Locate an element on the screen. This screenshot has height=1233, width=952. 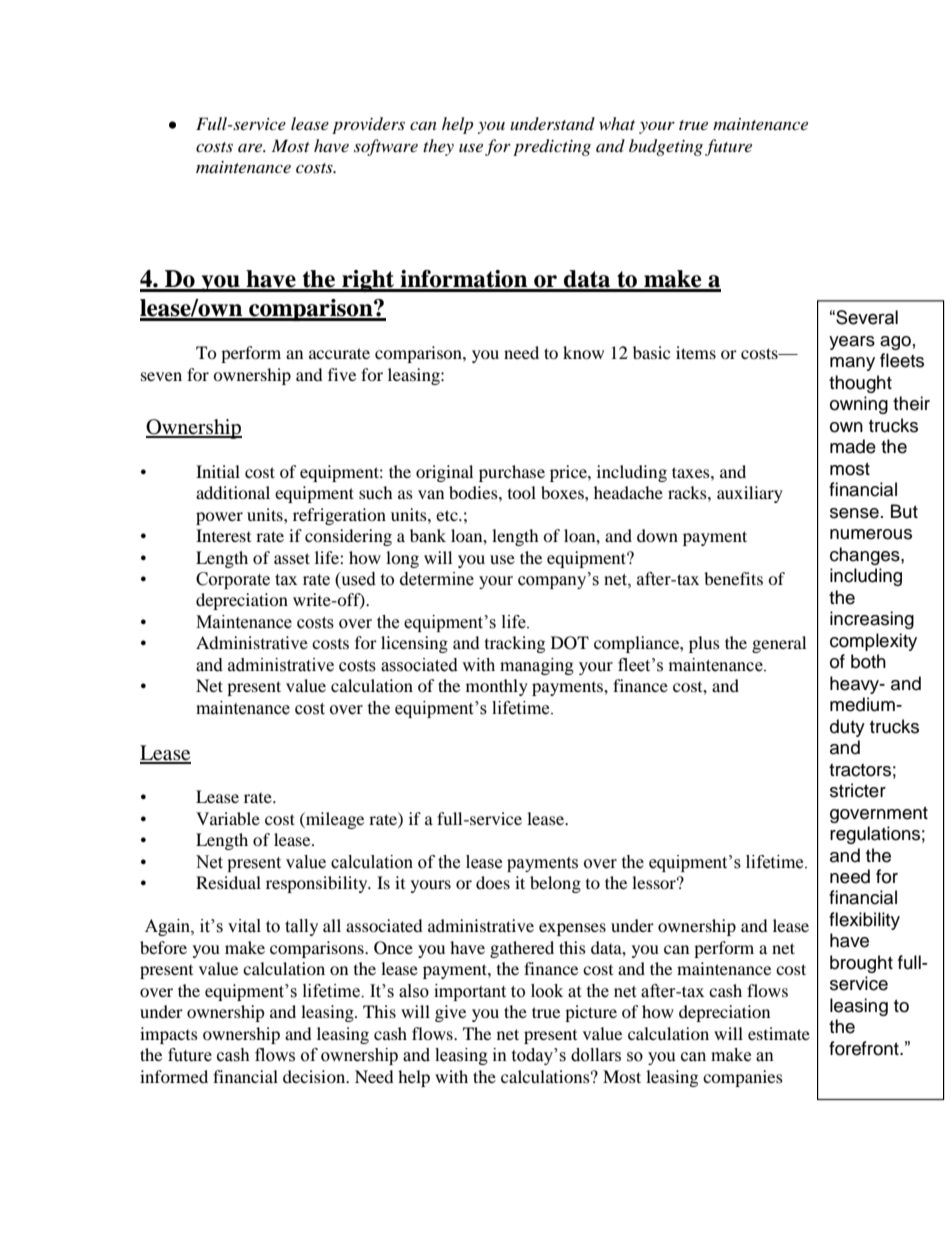
budgeting is located at coordinates (666, 147).
